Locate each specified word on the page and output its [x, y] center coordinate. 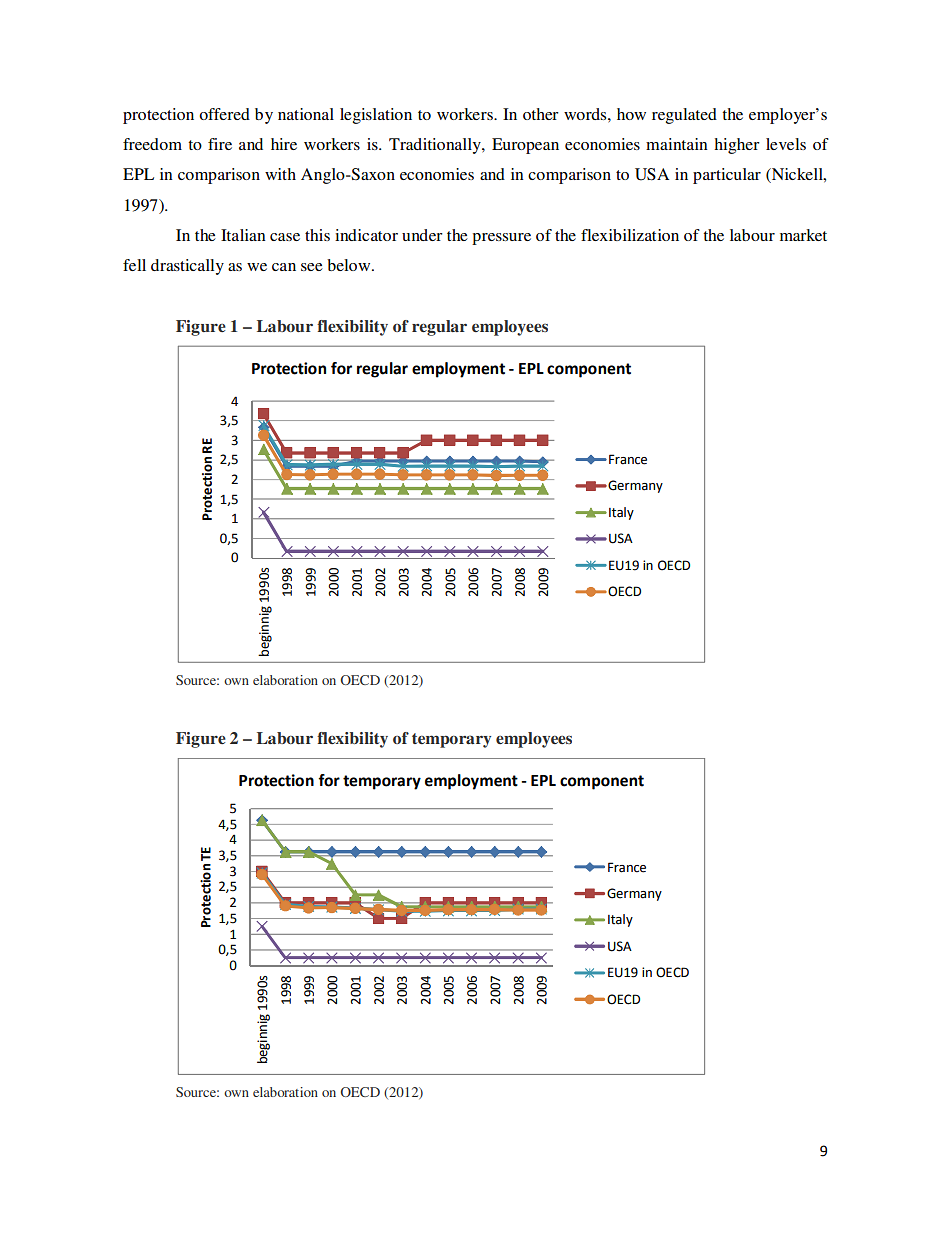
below [350, 265]
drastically [187, 267]
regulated [684, 116]
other [541, 114]
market [803, 235]
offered [224, 114]
